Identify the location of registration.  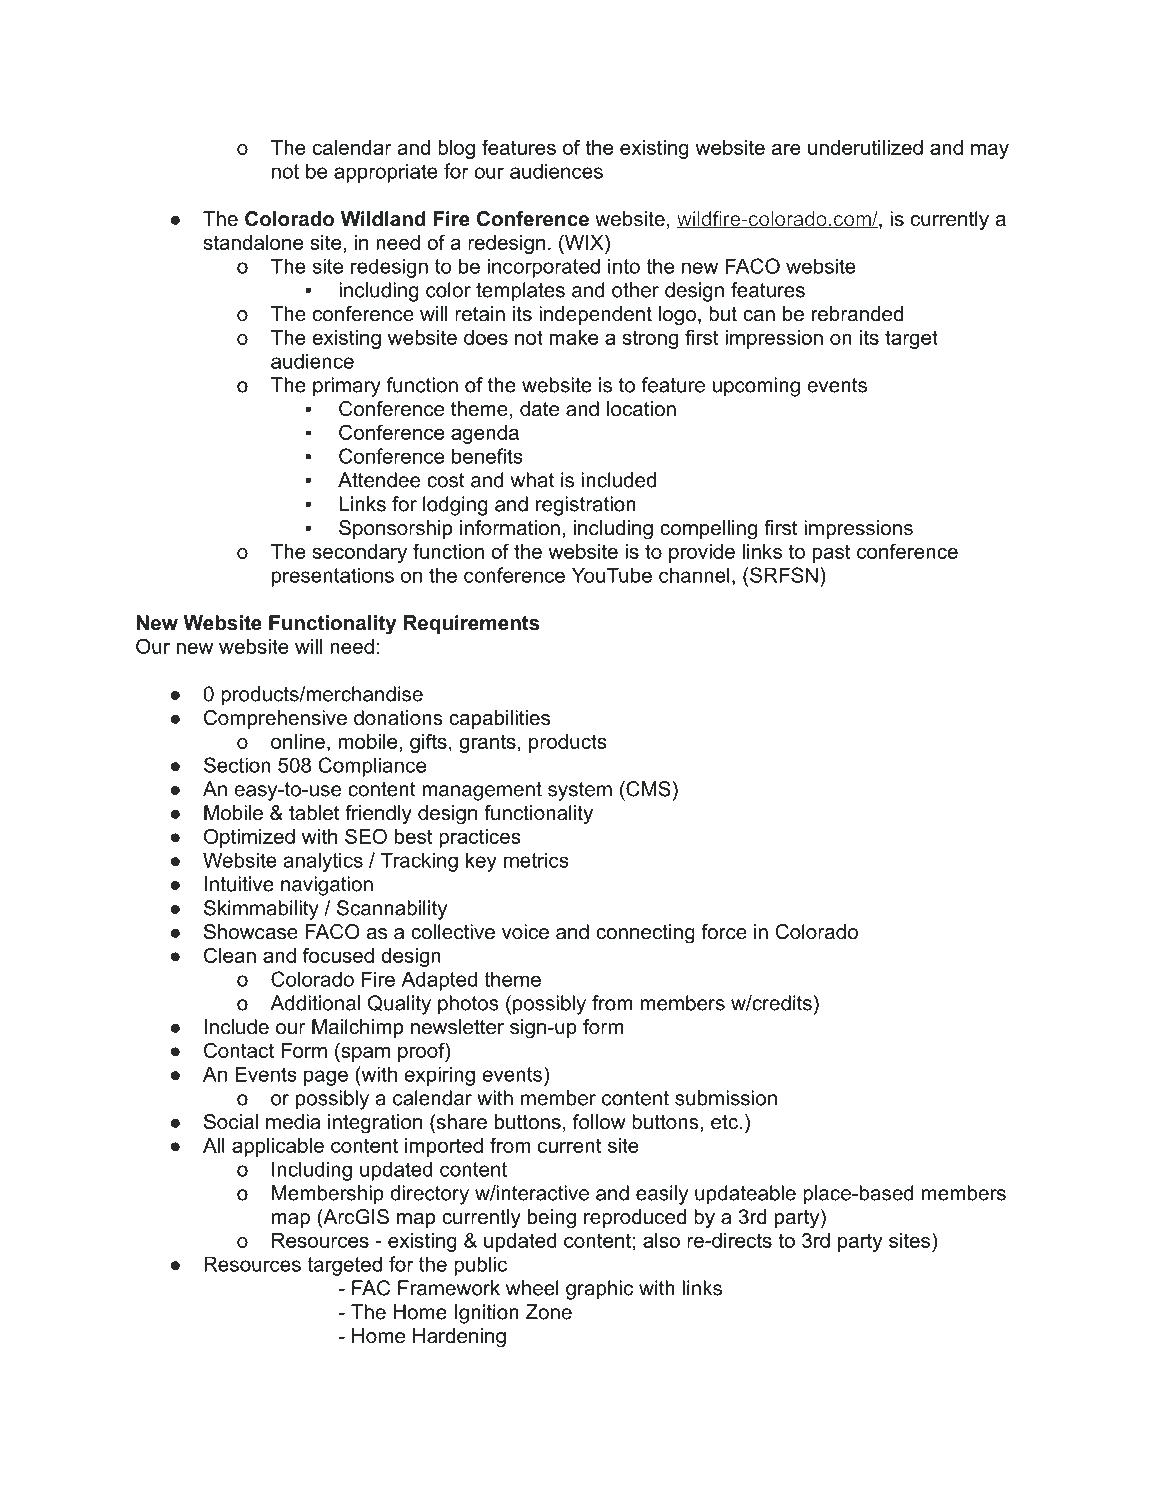
(586, 506).
